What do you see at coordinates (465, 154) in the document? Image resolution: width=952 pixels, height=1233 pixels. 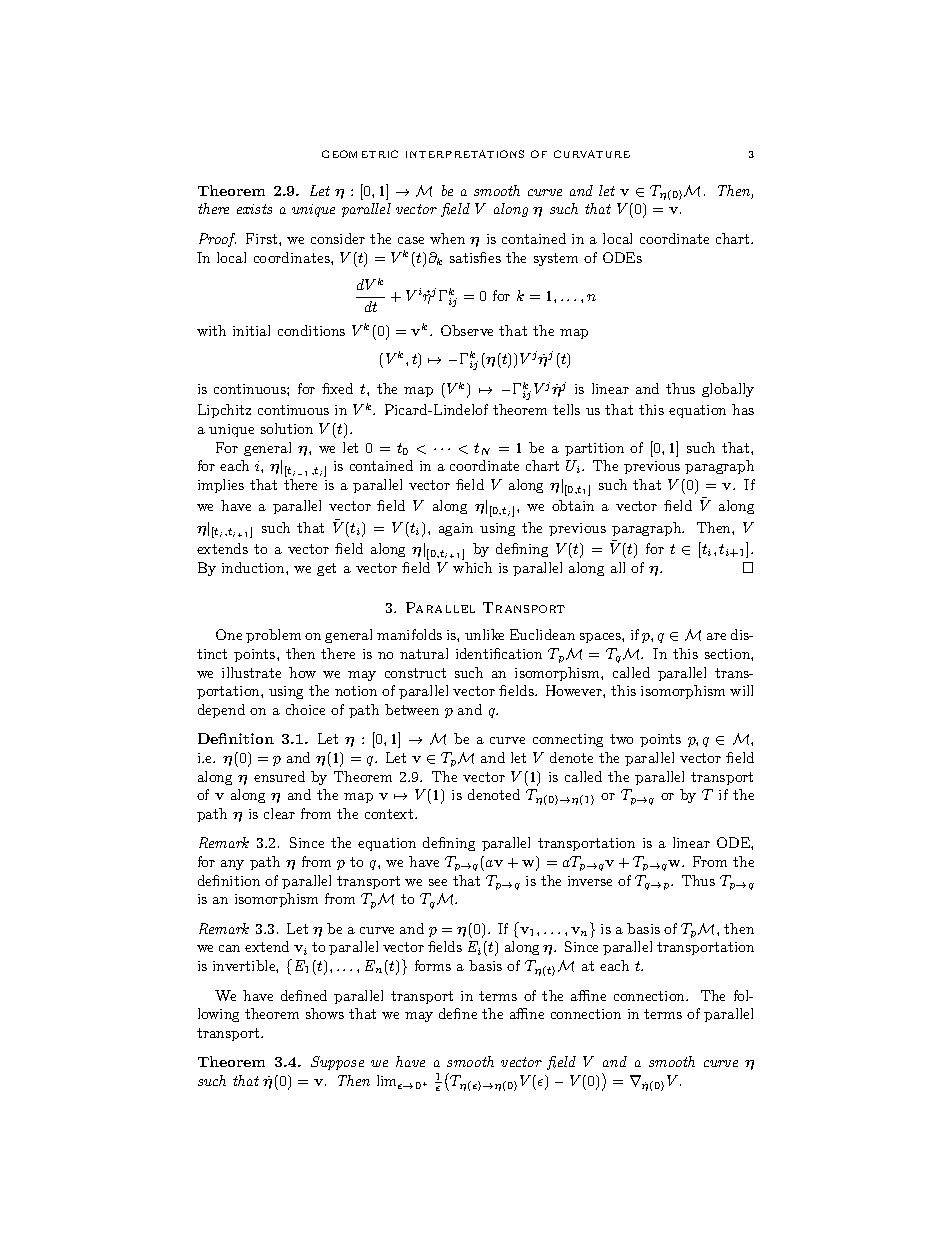 I see `INTERPRETATIONS` at bounding box center [465, 154].
